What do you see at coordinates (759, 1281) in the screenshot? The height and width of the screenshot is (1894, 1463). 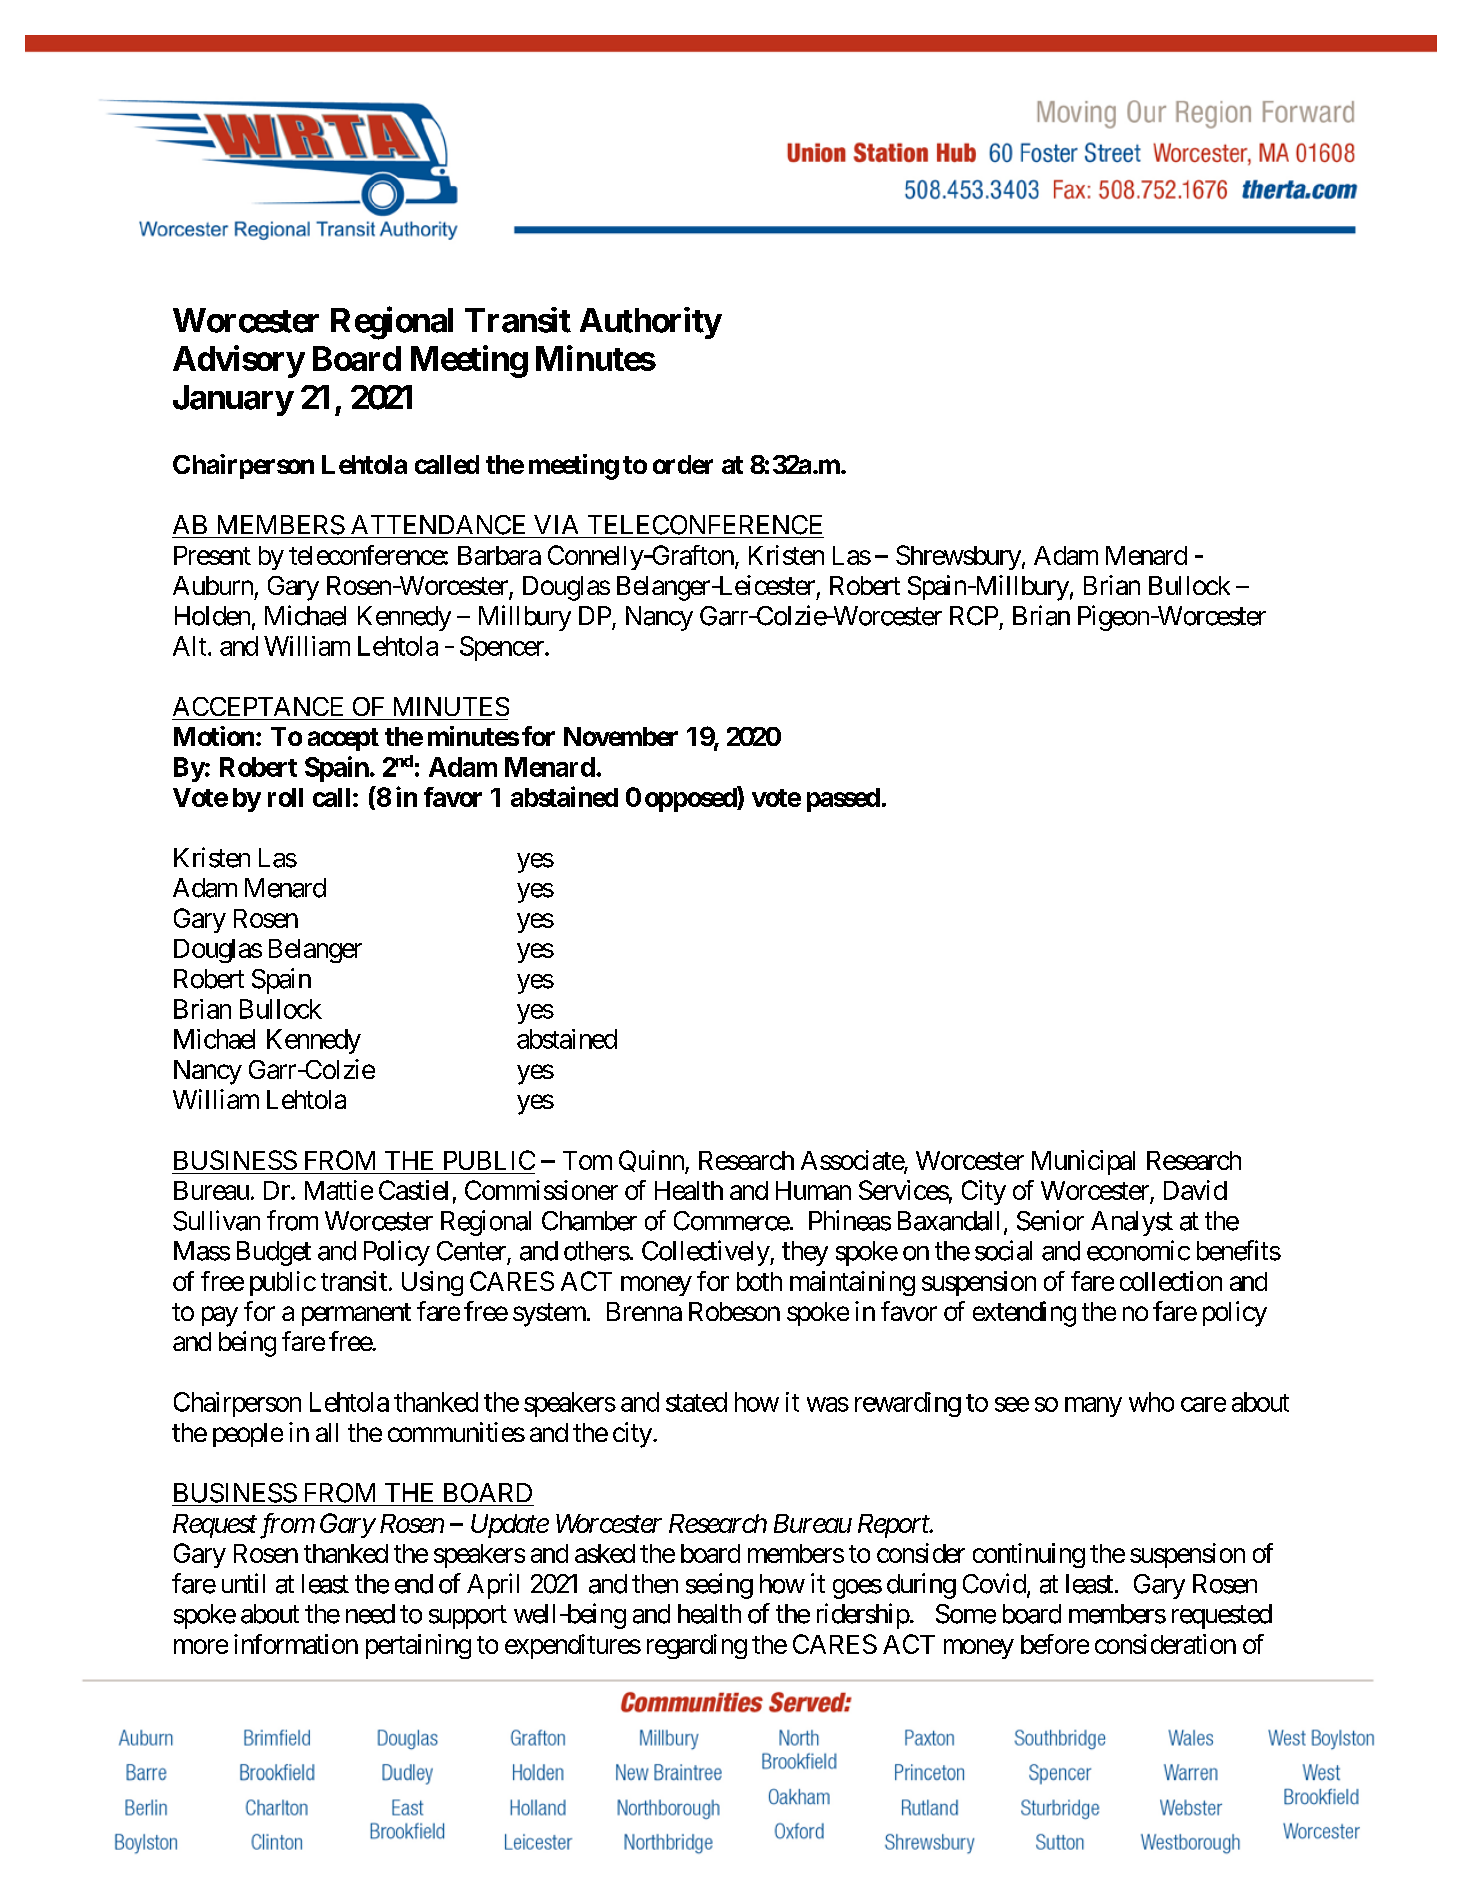 I see `both` at bounding box center [759, 1281].
